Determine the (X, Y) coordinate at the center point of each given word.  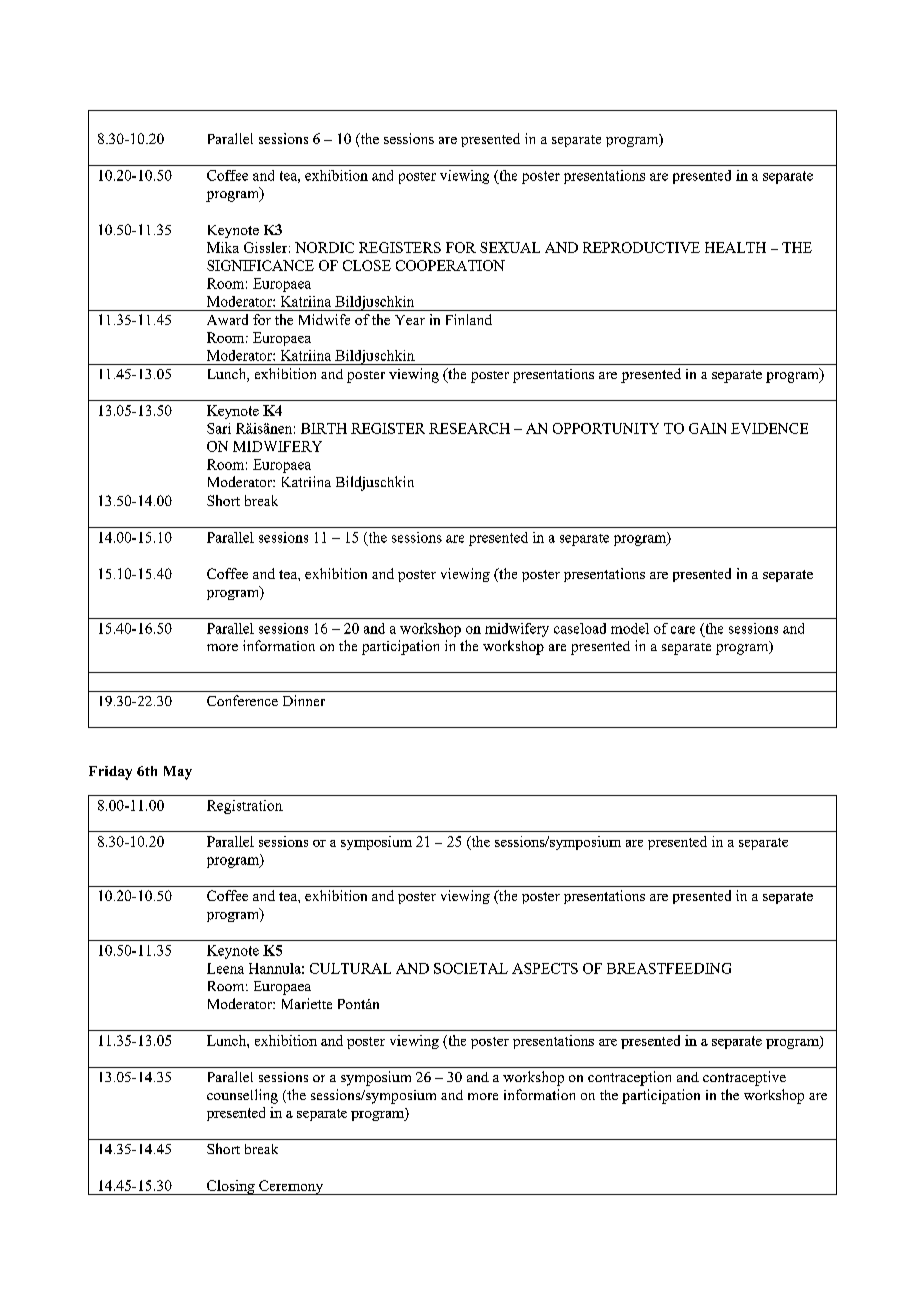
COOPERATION (450, 265)
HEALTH (735, 247)
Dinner (304, 700)
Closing (231, 1187)
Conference (242, 700)
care (683, 630)
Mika (223, 247)
